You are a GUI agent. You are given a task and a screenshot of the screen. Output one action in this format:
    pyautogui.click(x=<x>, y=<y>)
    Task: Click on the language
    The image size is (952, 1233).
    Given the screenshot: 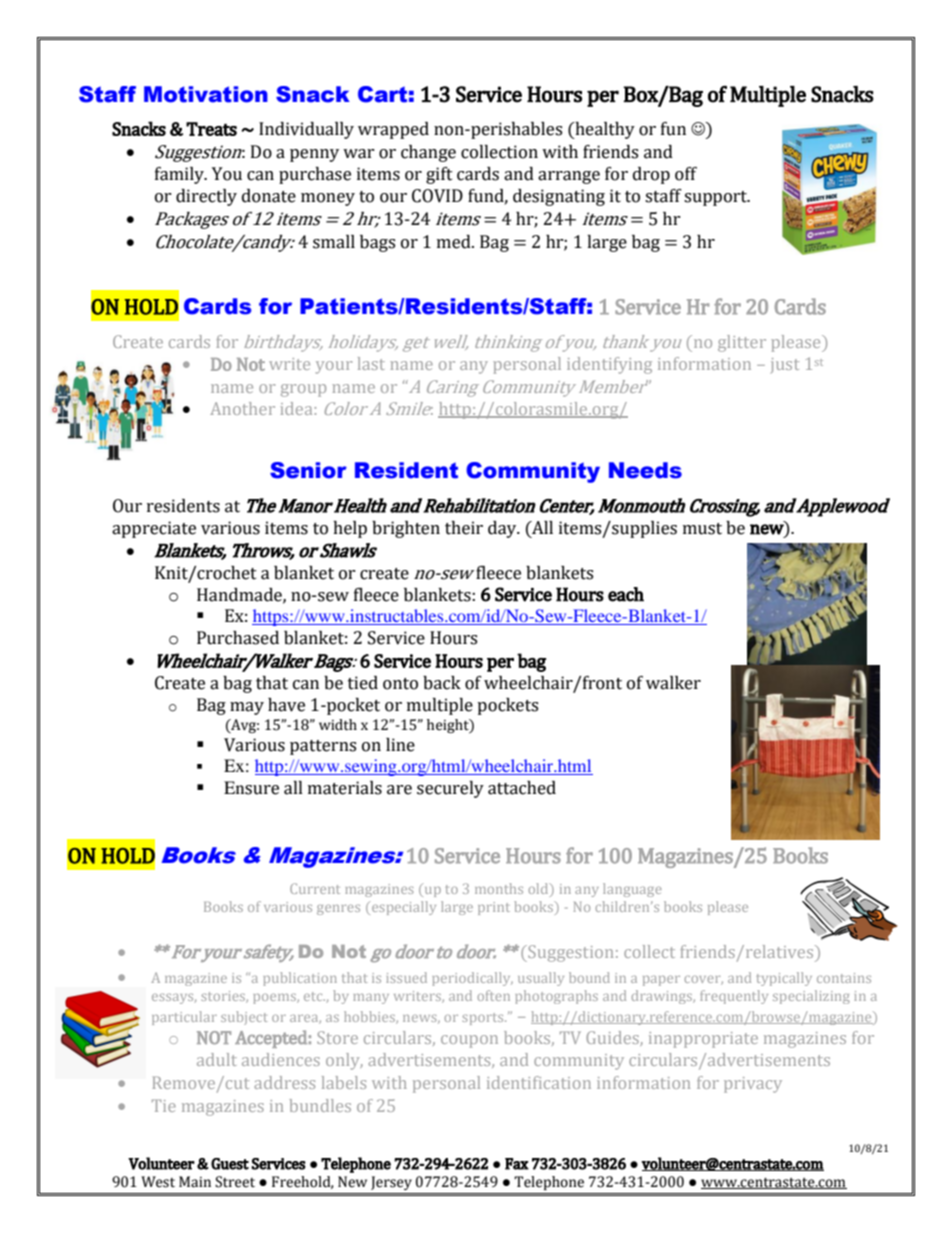 What is the action you would take?
    pyautogui.click(x=632, y=890)
